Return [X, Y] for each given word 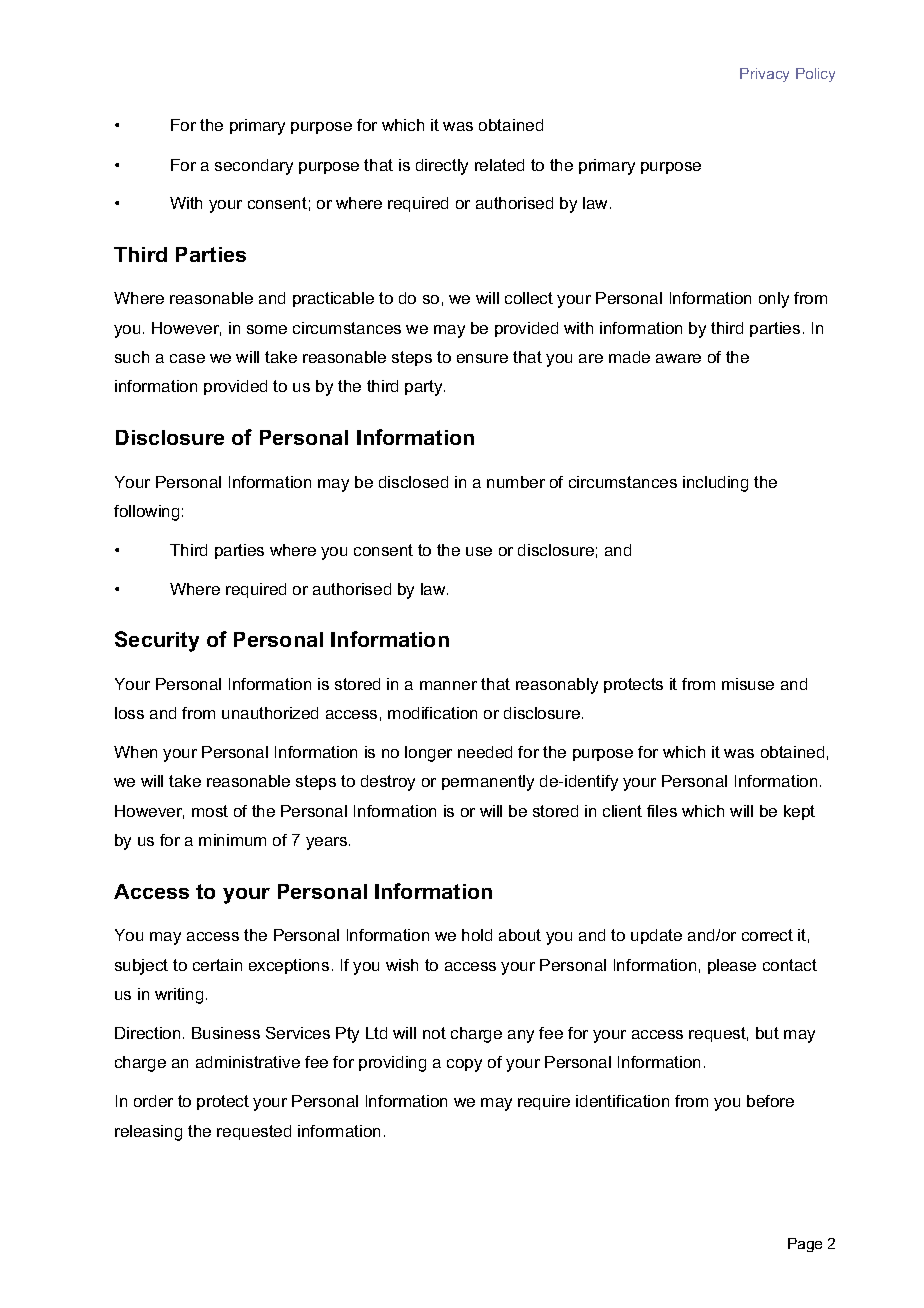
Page [805, 1245]
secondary [254, 167]
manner [448, 685]
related [499, 165]
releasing [148, 1133]
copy [464, 1065]
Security [157, 641]
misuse [748, 684]
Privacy [764, 75]
